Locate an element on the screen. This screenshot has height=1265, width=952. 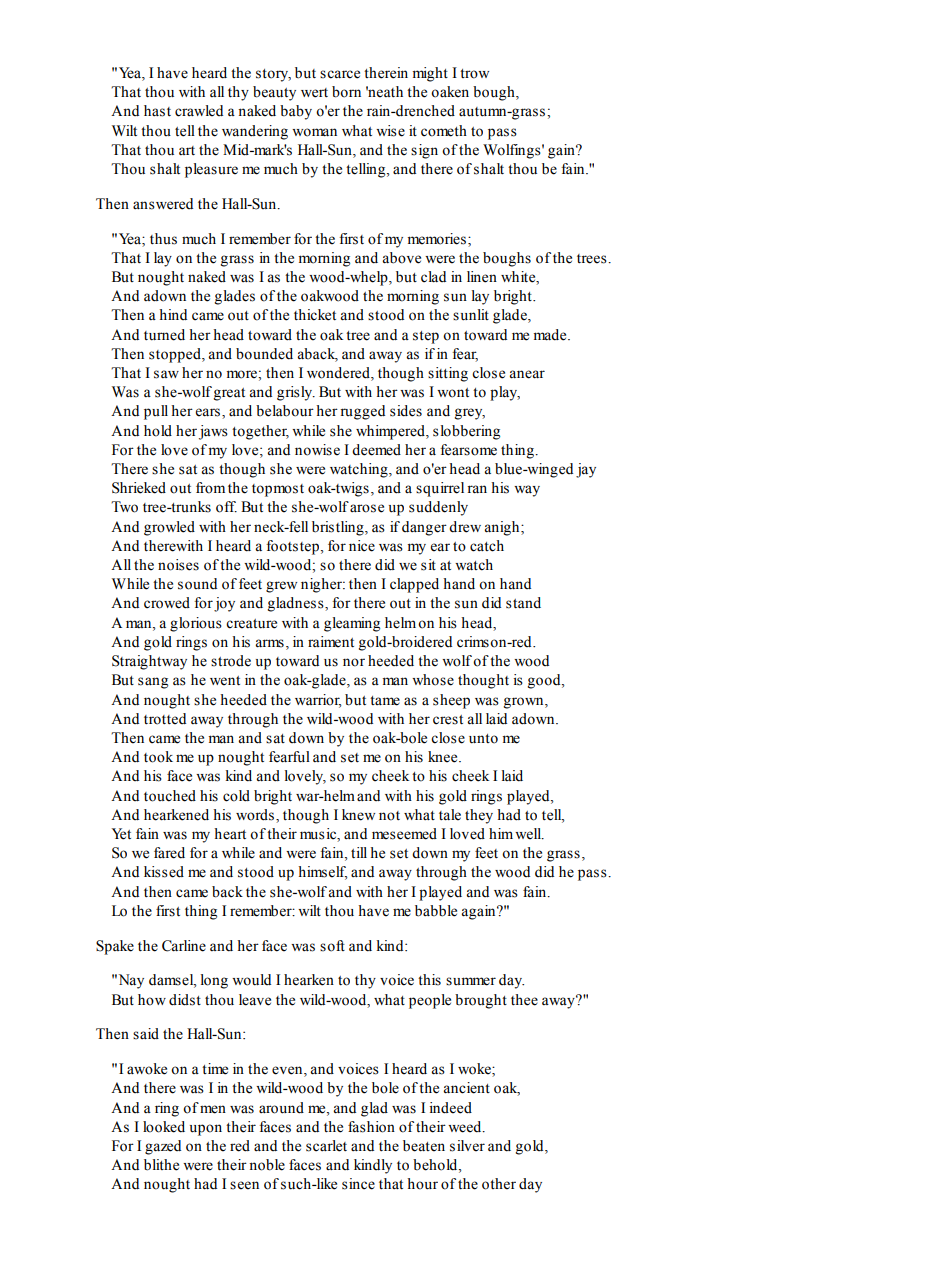
trow is located at coordinates (474, 74).
